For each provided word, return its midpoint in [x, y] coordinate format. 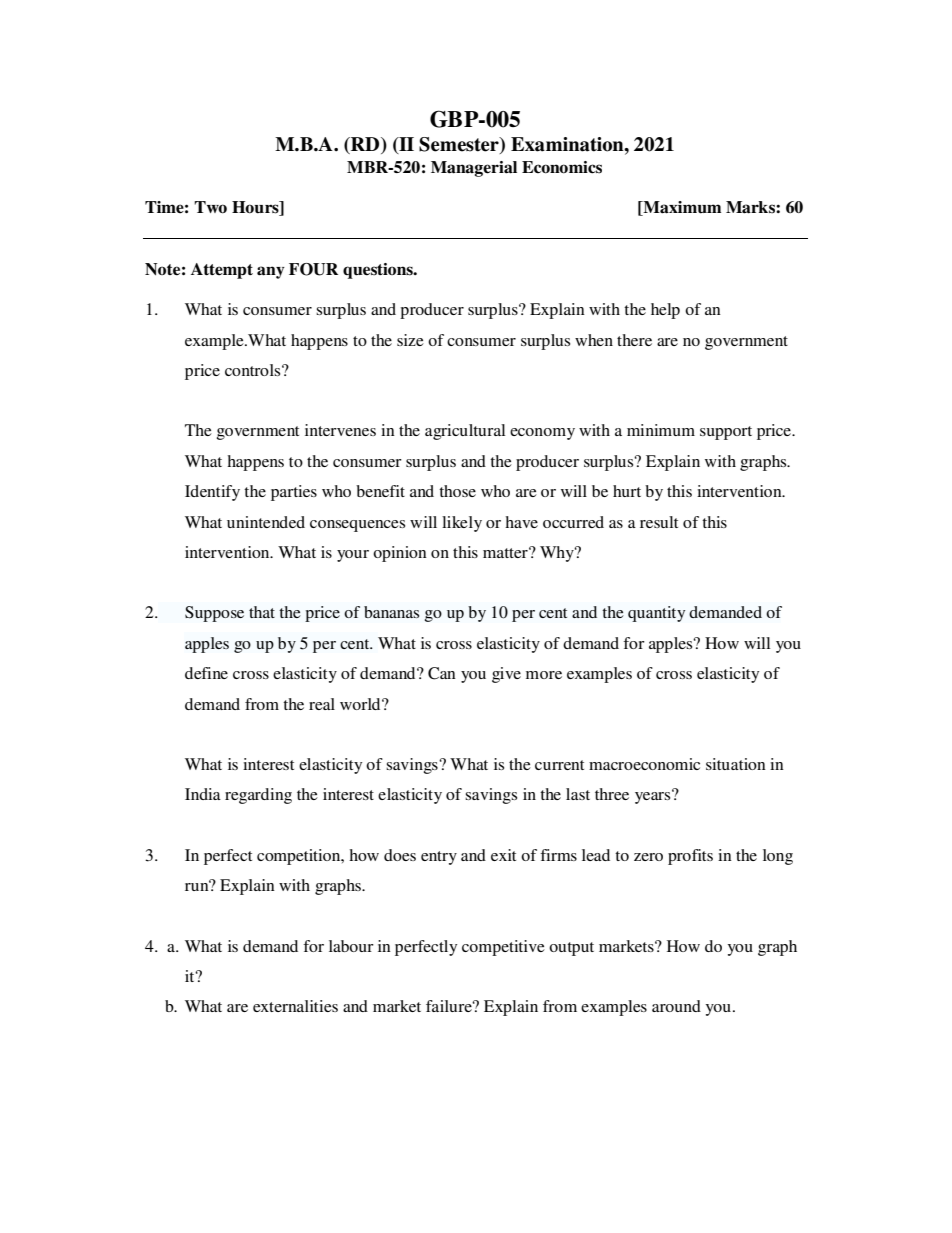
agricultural [465, 432]
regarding [258, 796]
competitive [503, 948]
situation [736, 764]
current [559, 765]
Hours [256, 208]
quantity [656, 614]
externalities [295, 1006]
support [726, 433]
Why [558, 554]
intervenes [340, 430]
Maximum [681, 208]
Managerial [474, 169]
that [262, 612]
